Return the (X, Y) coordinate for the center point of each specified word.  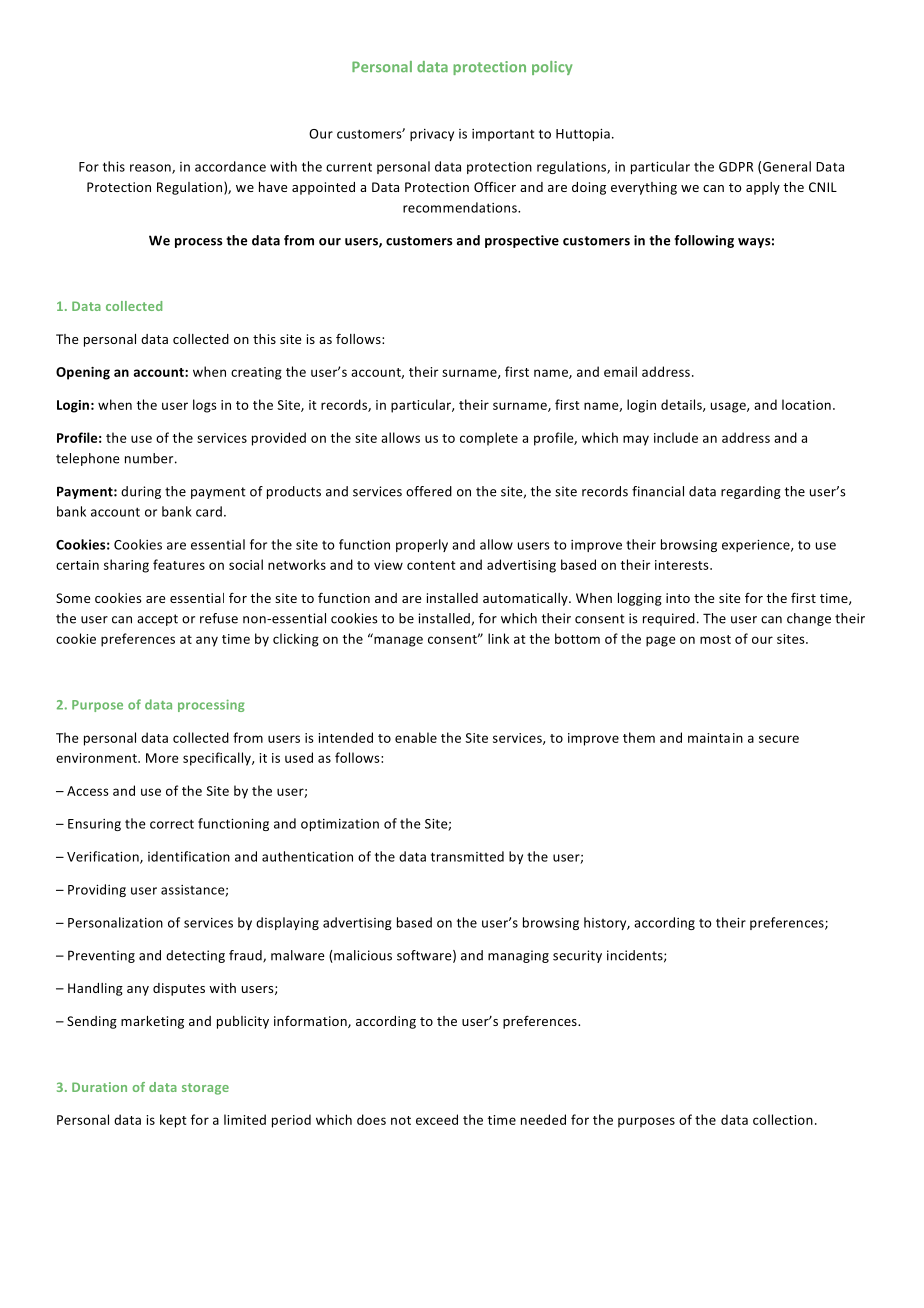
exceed (437, 1119)
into (678, 598)
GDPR (736, 167)
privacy (432, 135)
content (431, 565)
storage (205, 1089)
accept (157, 620)
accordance (230, 166)
